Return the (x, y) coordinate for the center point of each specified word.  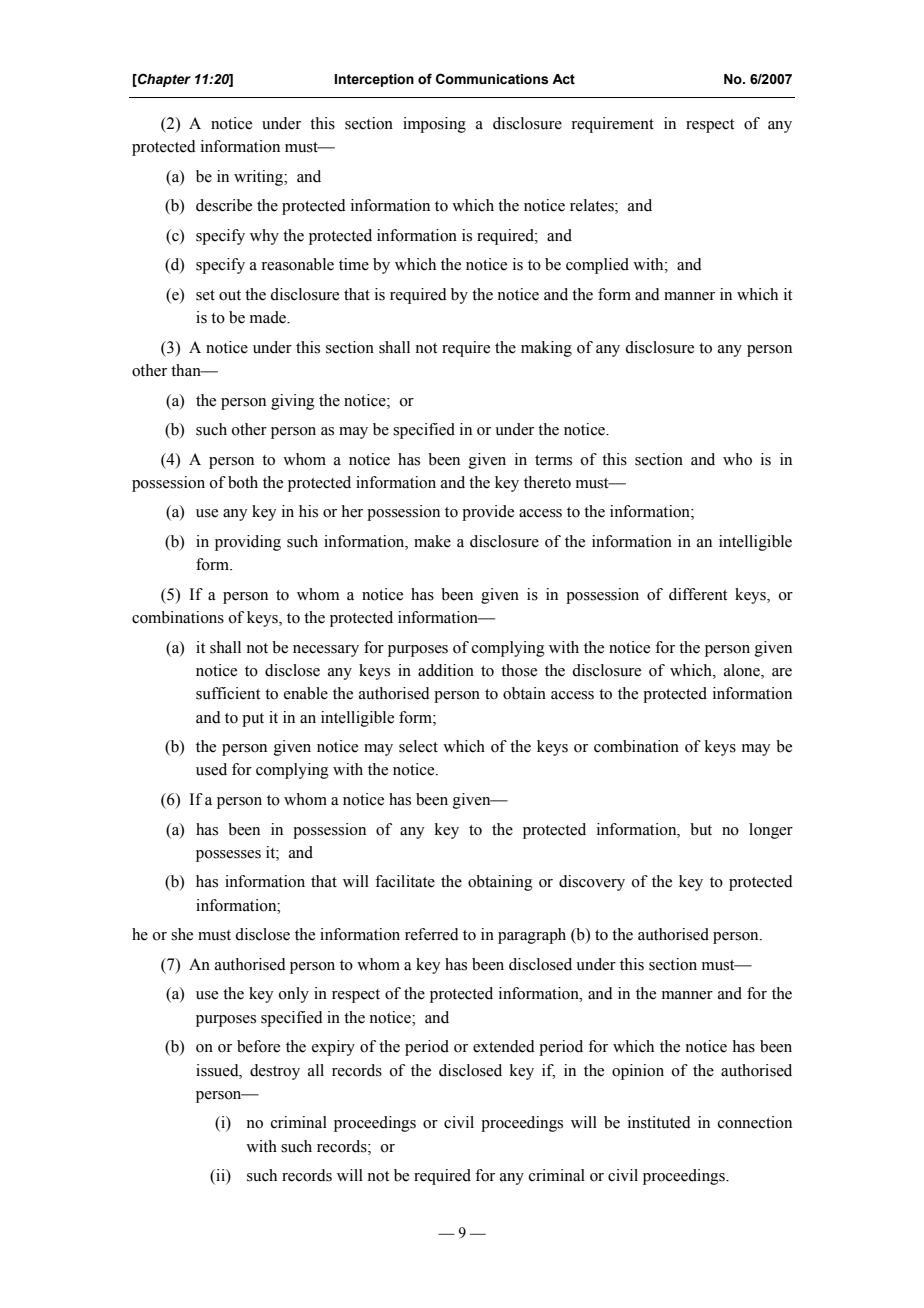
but (701, 829)
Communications (492, 79)
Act (563, 79)
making (546, 349)
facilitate (405, 881)
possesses (228, 856)
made (269, 317)
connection (755, 1122)
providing (248, 543)
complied (597, 266)
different (698, 594)
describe (224, 205)
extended (504, 1046)
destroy (275, 1072)
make (432, 541)
